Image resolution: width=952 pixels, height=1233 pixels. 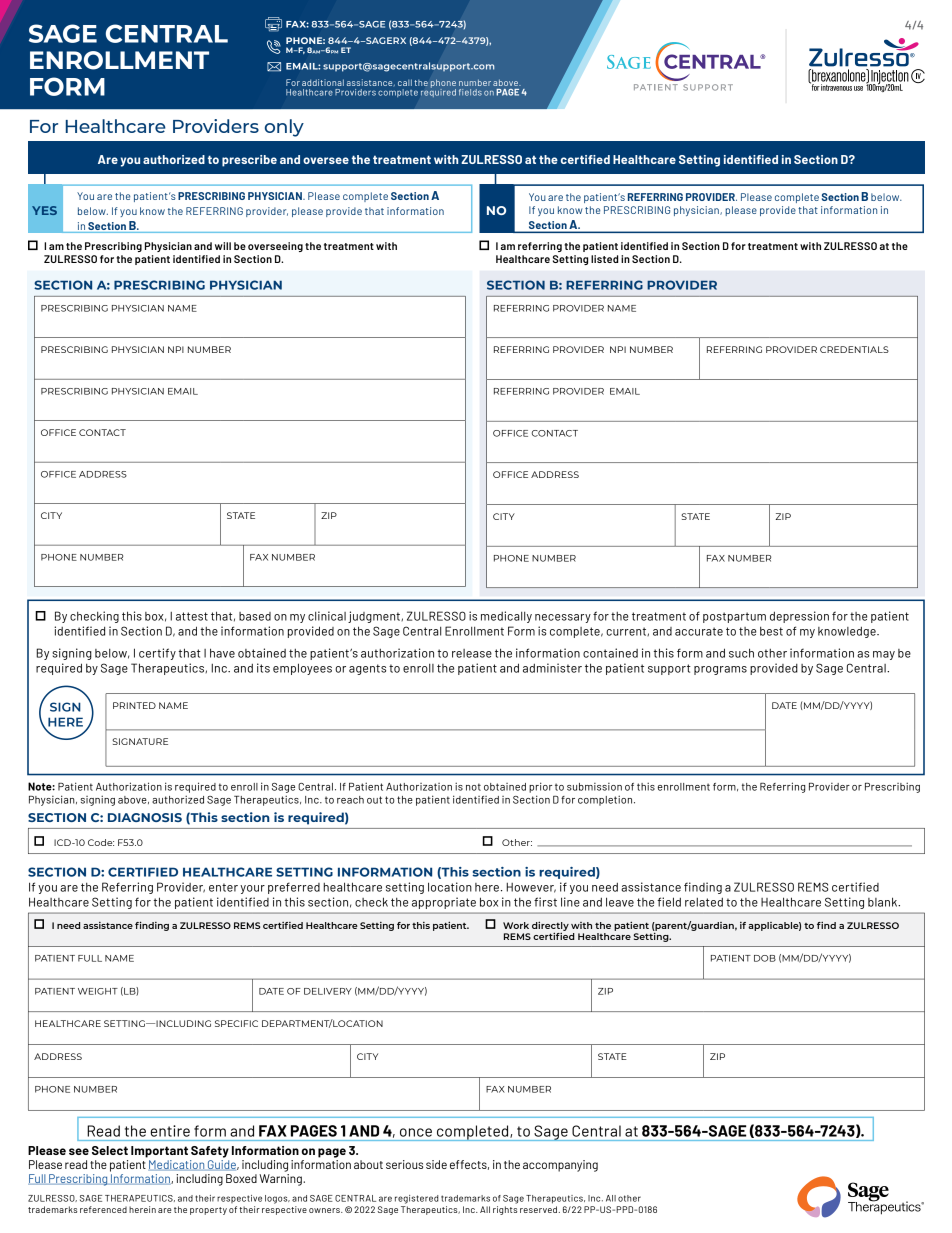 I want to click on best, so click(x=771, y=631).
